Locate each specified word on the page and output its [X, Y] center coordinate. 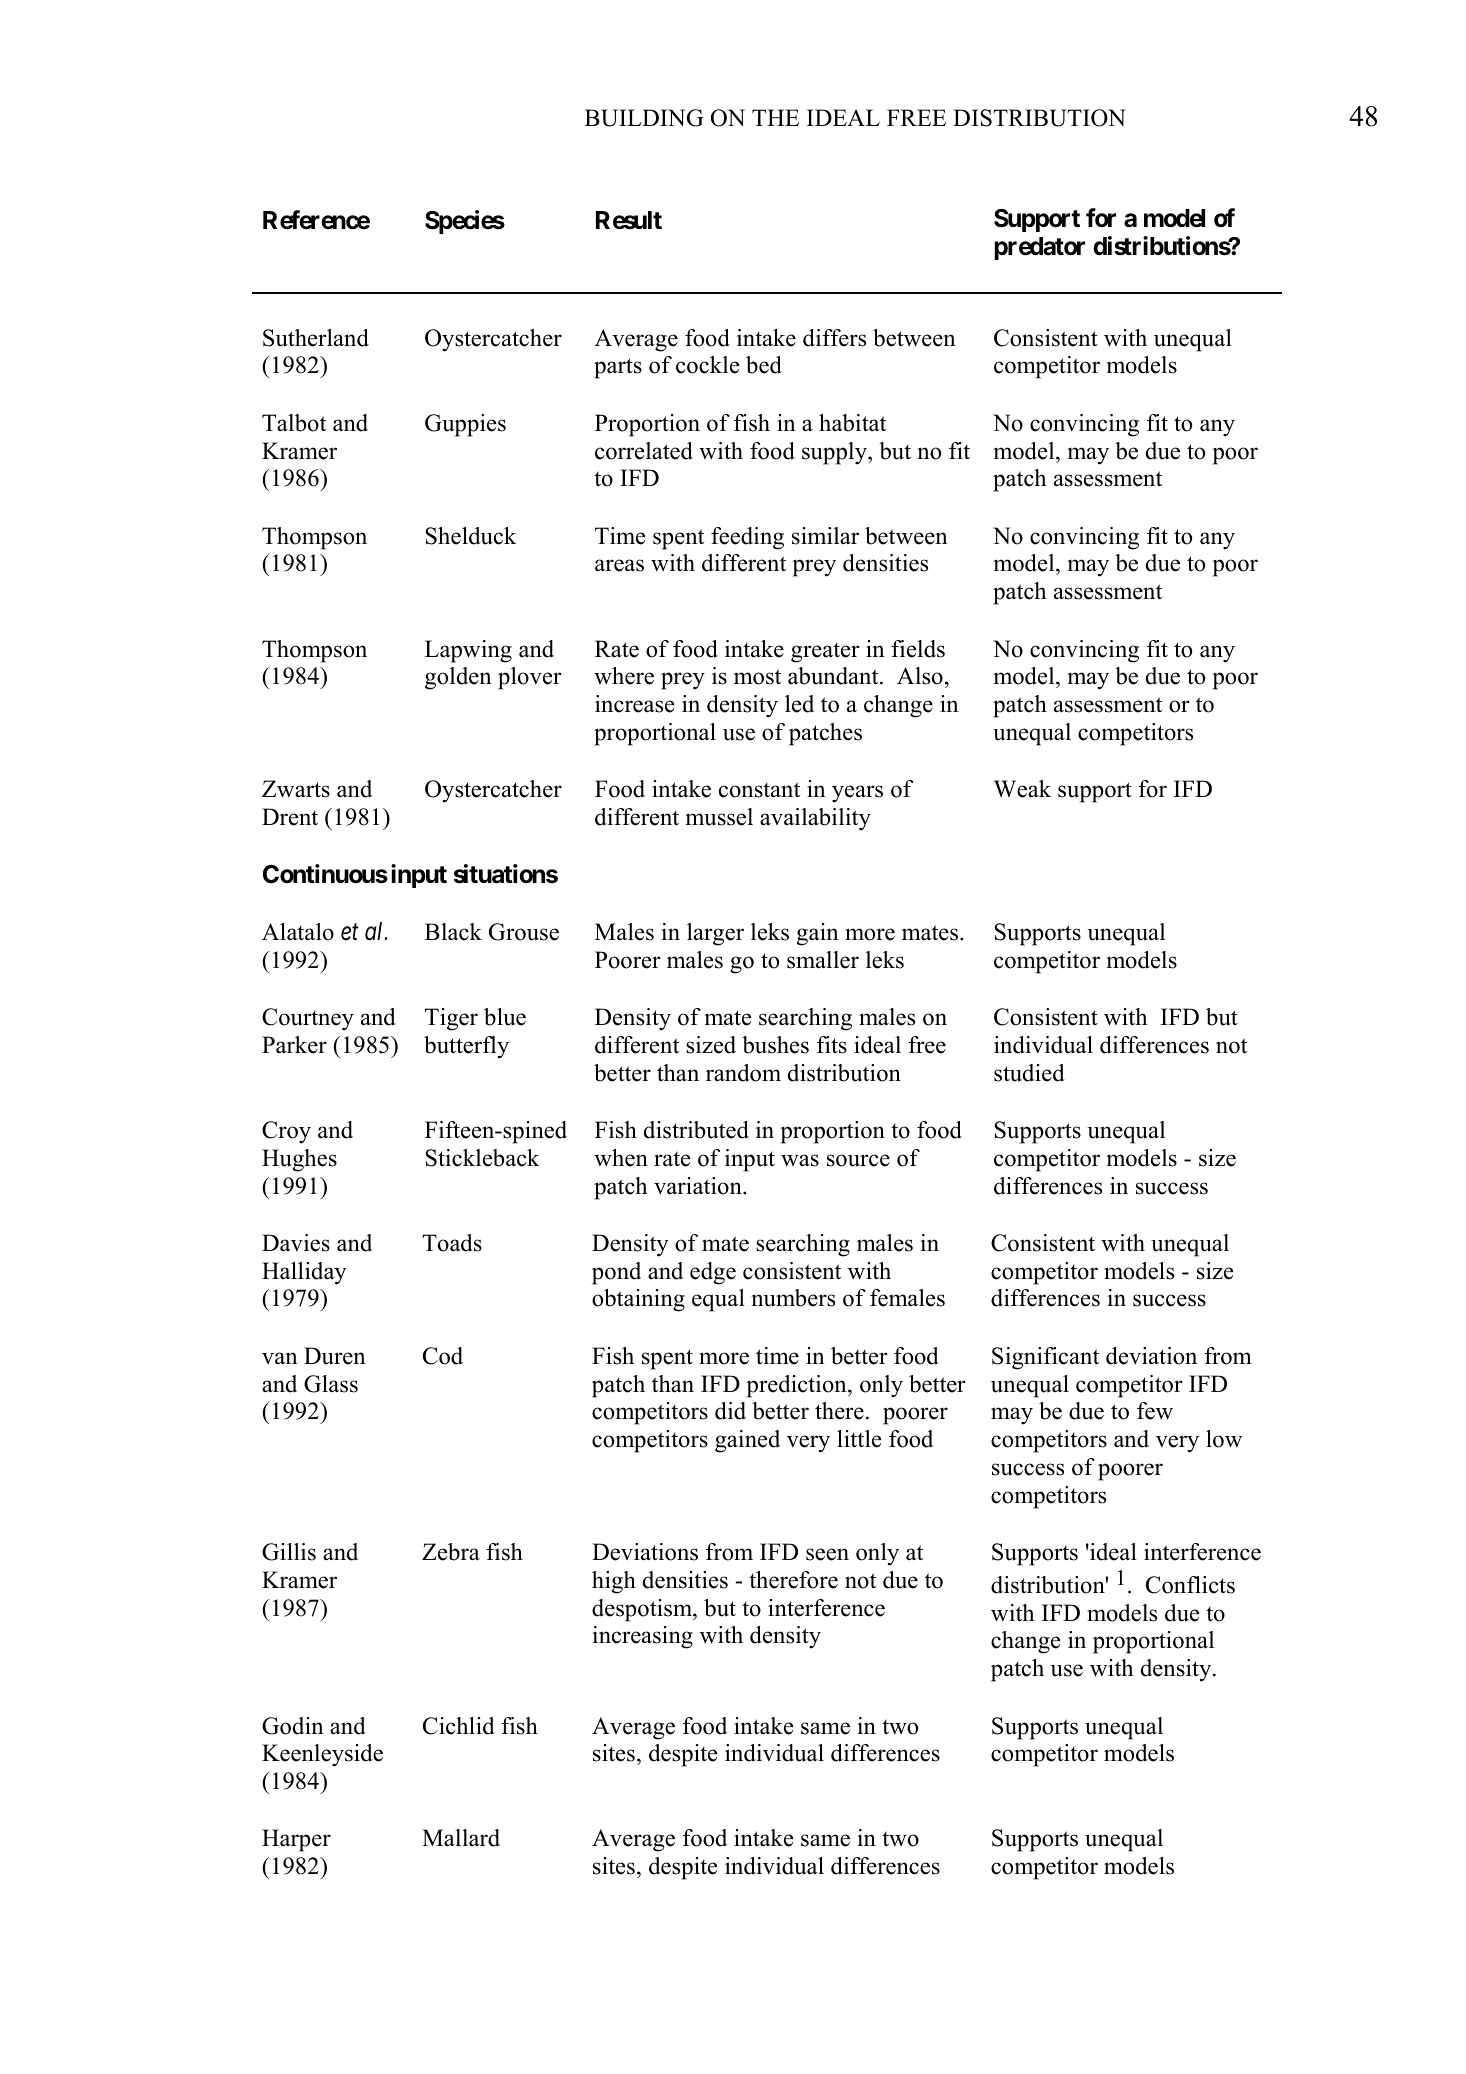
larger [715, 934]
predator [1039, 248]
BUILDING [644, 118]
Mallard [461, 1838]
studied [1029, 1073]
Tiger [451, 1019]
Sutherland [316, 338]
